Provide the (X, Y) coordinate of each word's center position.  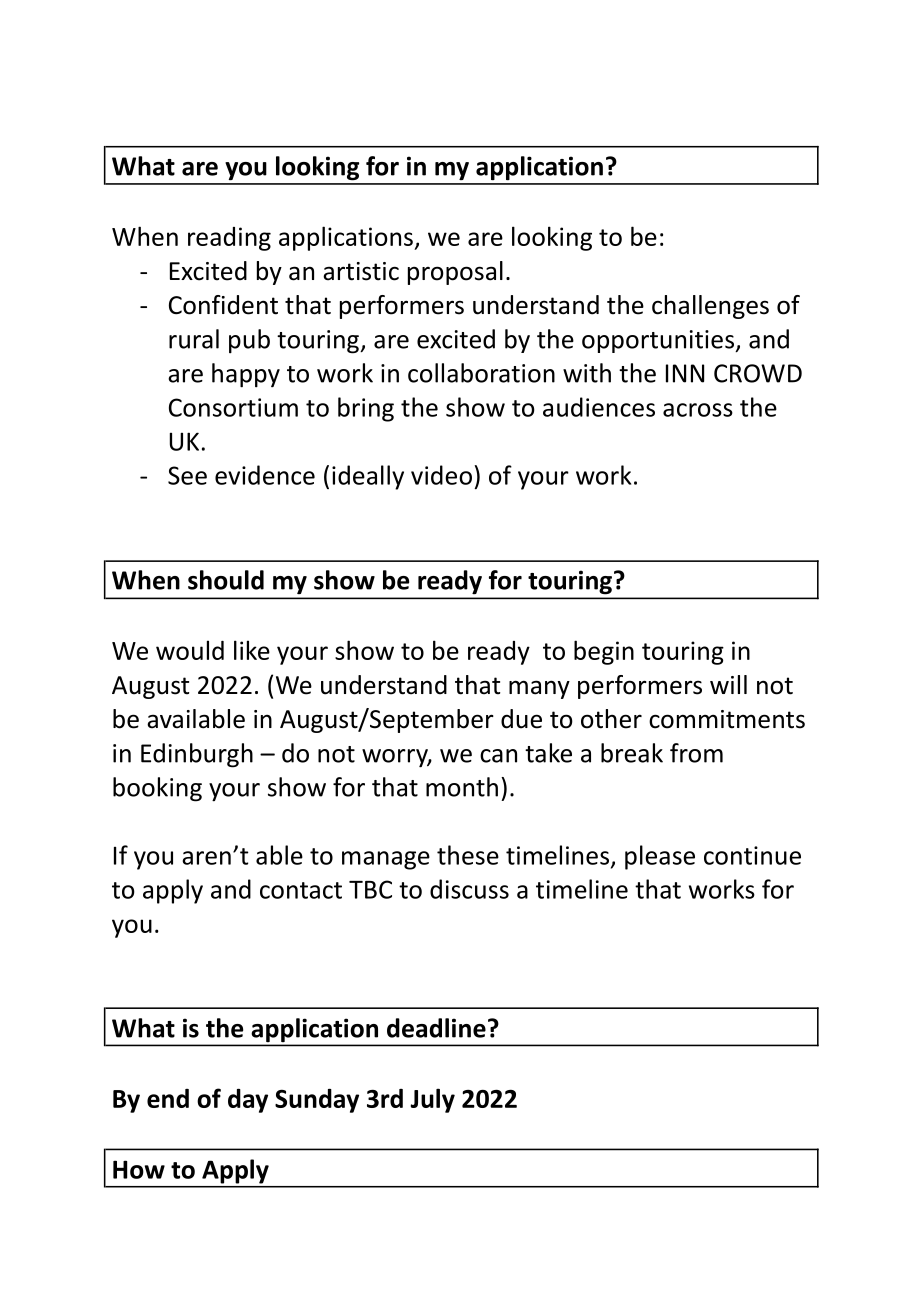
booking (157, 789)
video (441, 475)
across (698, 410)
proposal (455, 273)
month (462, 787)
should (226, 580)
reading (229, 239)
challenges (710, 307)
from (696, 753)
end (168, 1098)
